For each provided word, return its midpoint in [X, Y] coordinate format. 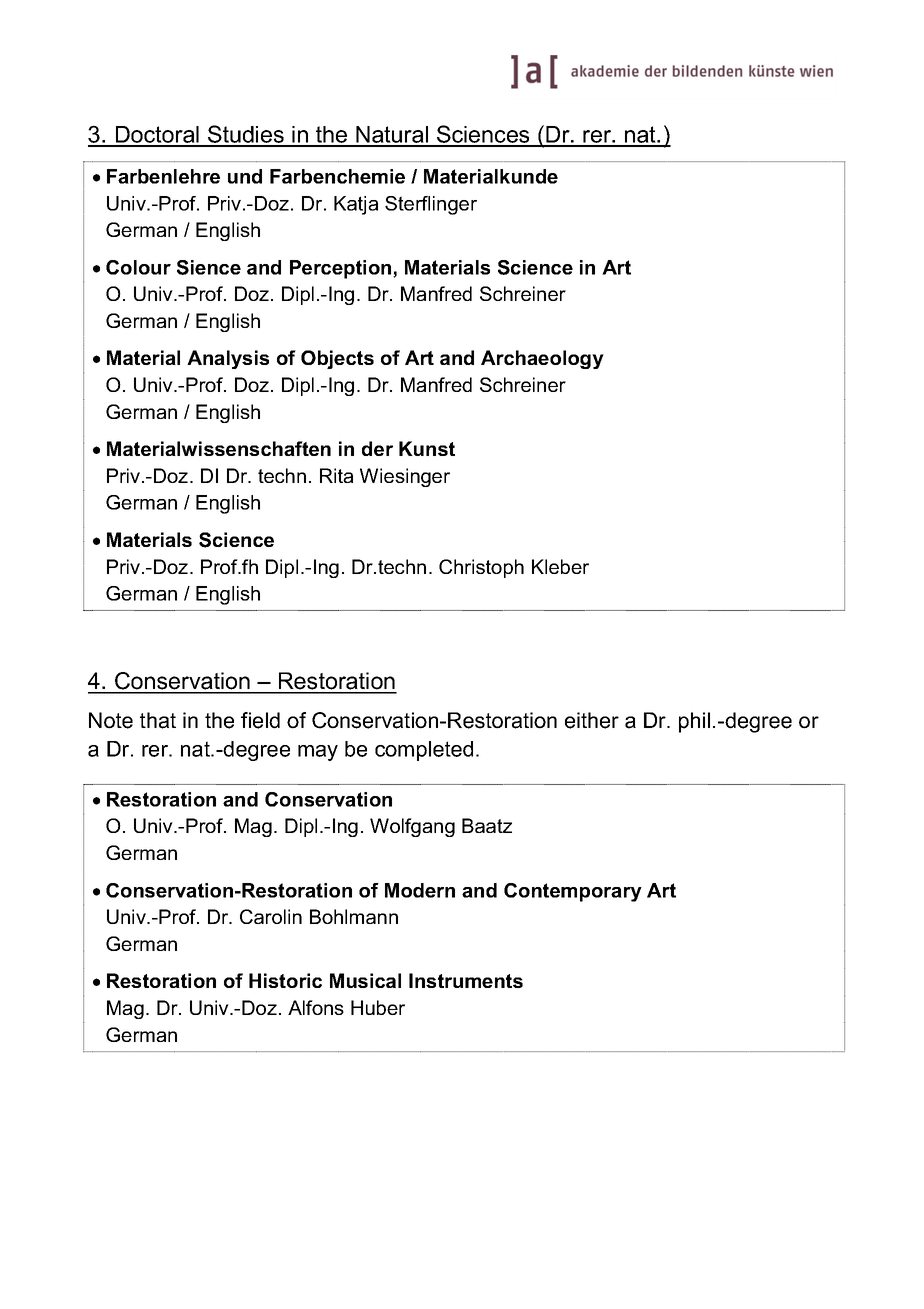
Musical [365, 980]
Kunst [427, 448]
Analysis [228, 359]
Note [111, 720]
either [592, 720]
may [318, 753]
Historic [285, 980]
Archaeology [542, 359]
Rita [336, 475]
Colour [138, 267]
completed [424, 751]
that [158, 720]
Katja [356, 205]
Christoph [481, 568]
